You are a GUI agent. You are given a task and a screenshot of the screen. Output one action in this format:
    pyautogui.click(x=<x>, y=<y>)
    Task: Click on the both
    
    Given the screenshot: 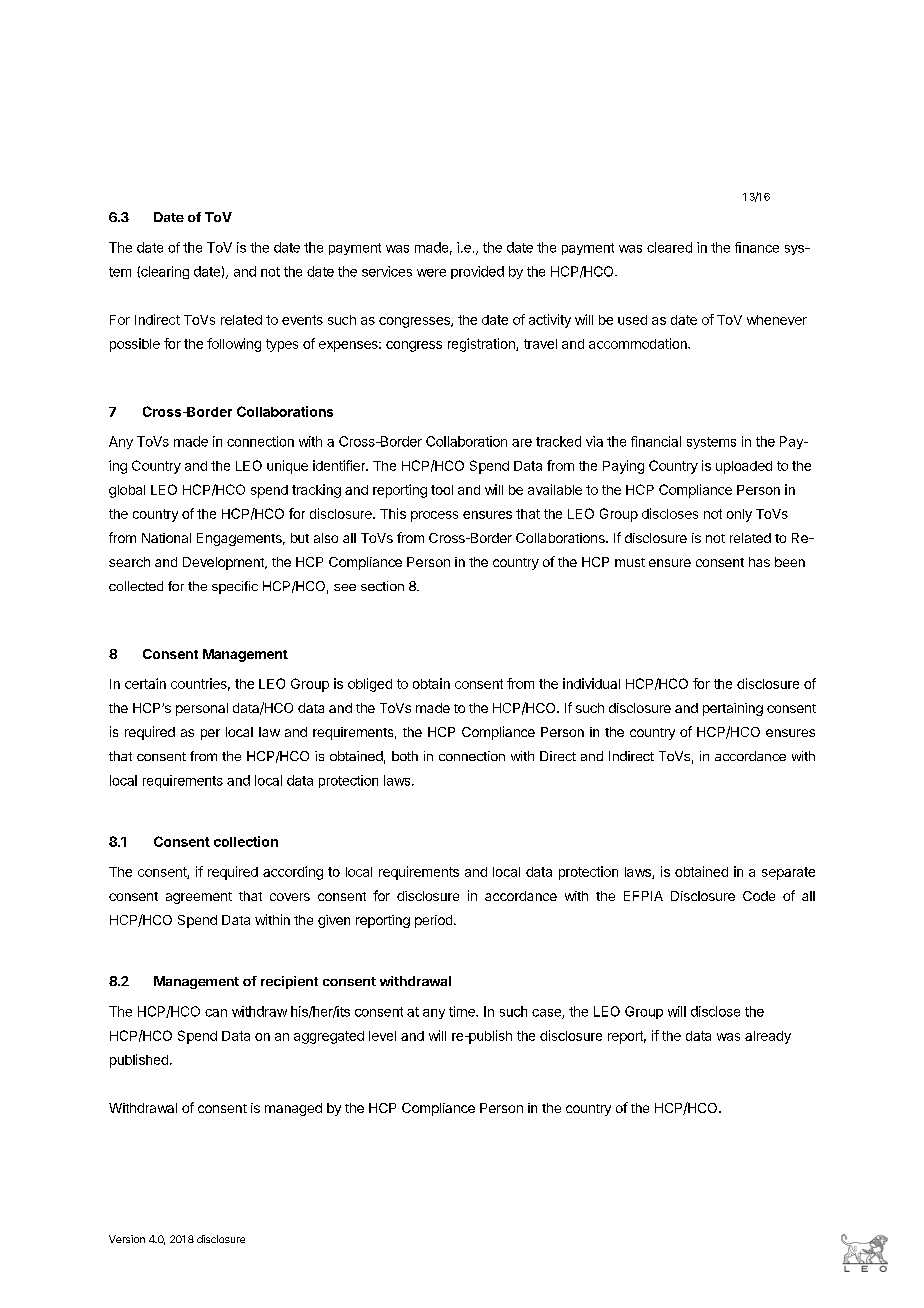 What is the action you would take?
    pyautogui.click(x=405, y=756)
